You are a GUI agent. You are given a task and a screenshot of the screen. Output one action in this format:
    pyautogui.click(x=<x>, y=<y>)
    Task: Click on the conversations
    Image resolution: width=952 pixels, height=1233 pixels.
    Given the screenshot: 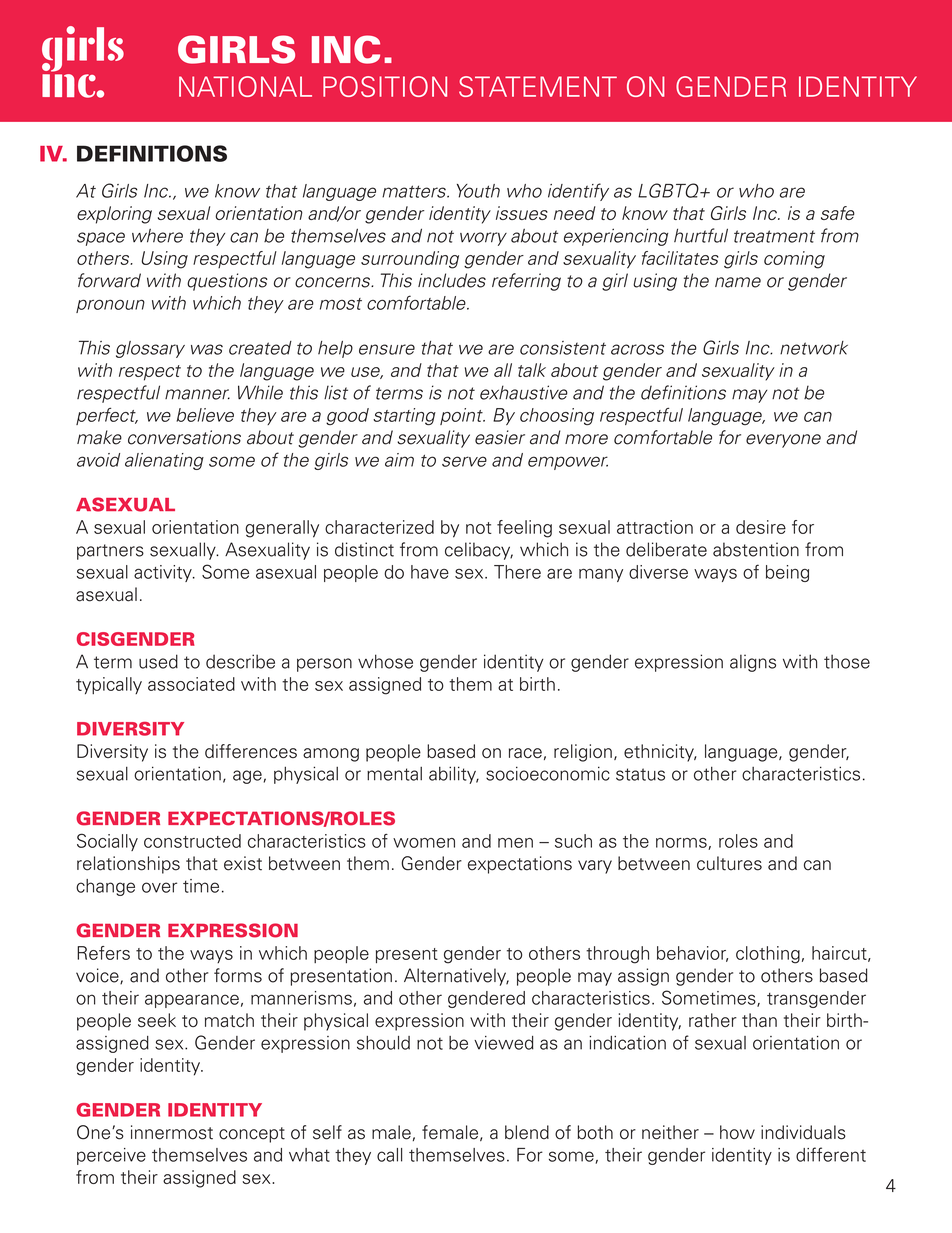 What is the action you would take?
    pyautogui.click(x=184, y=437)
